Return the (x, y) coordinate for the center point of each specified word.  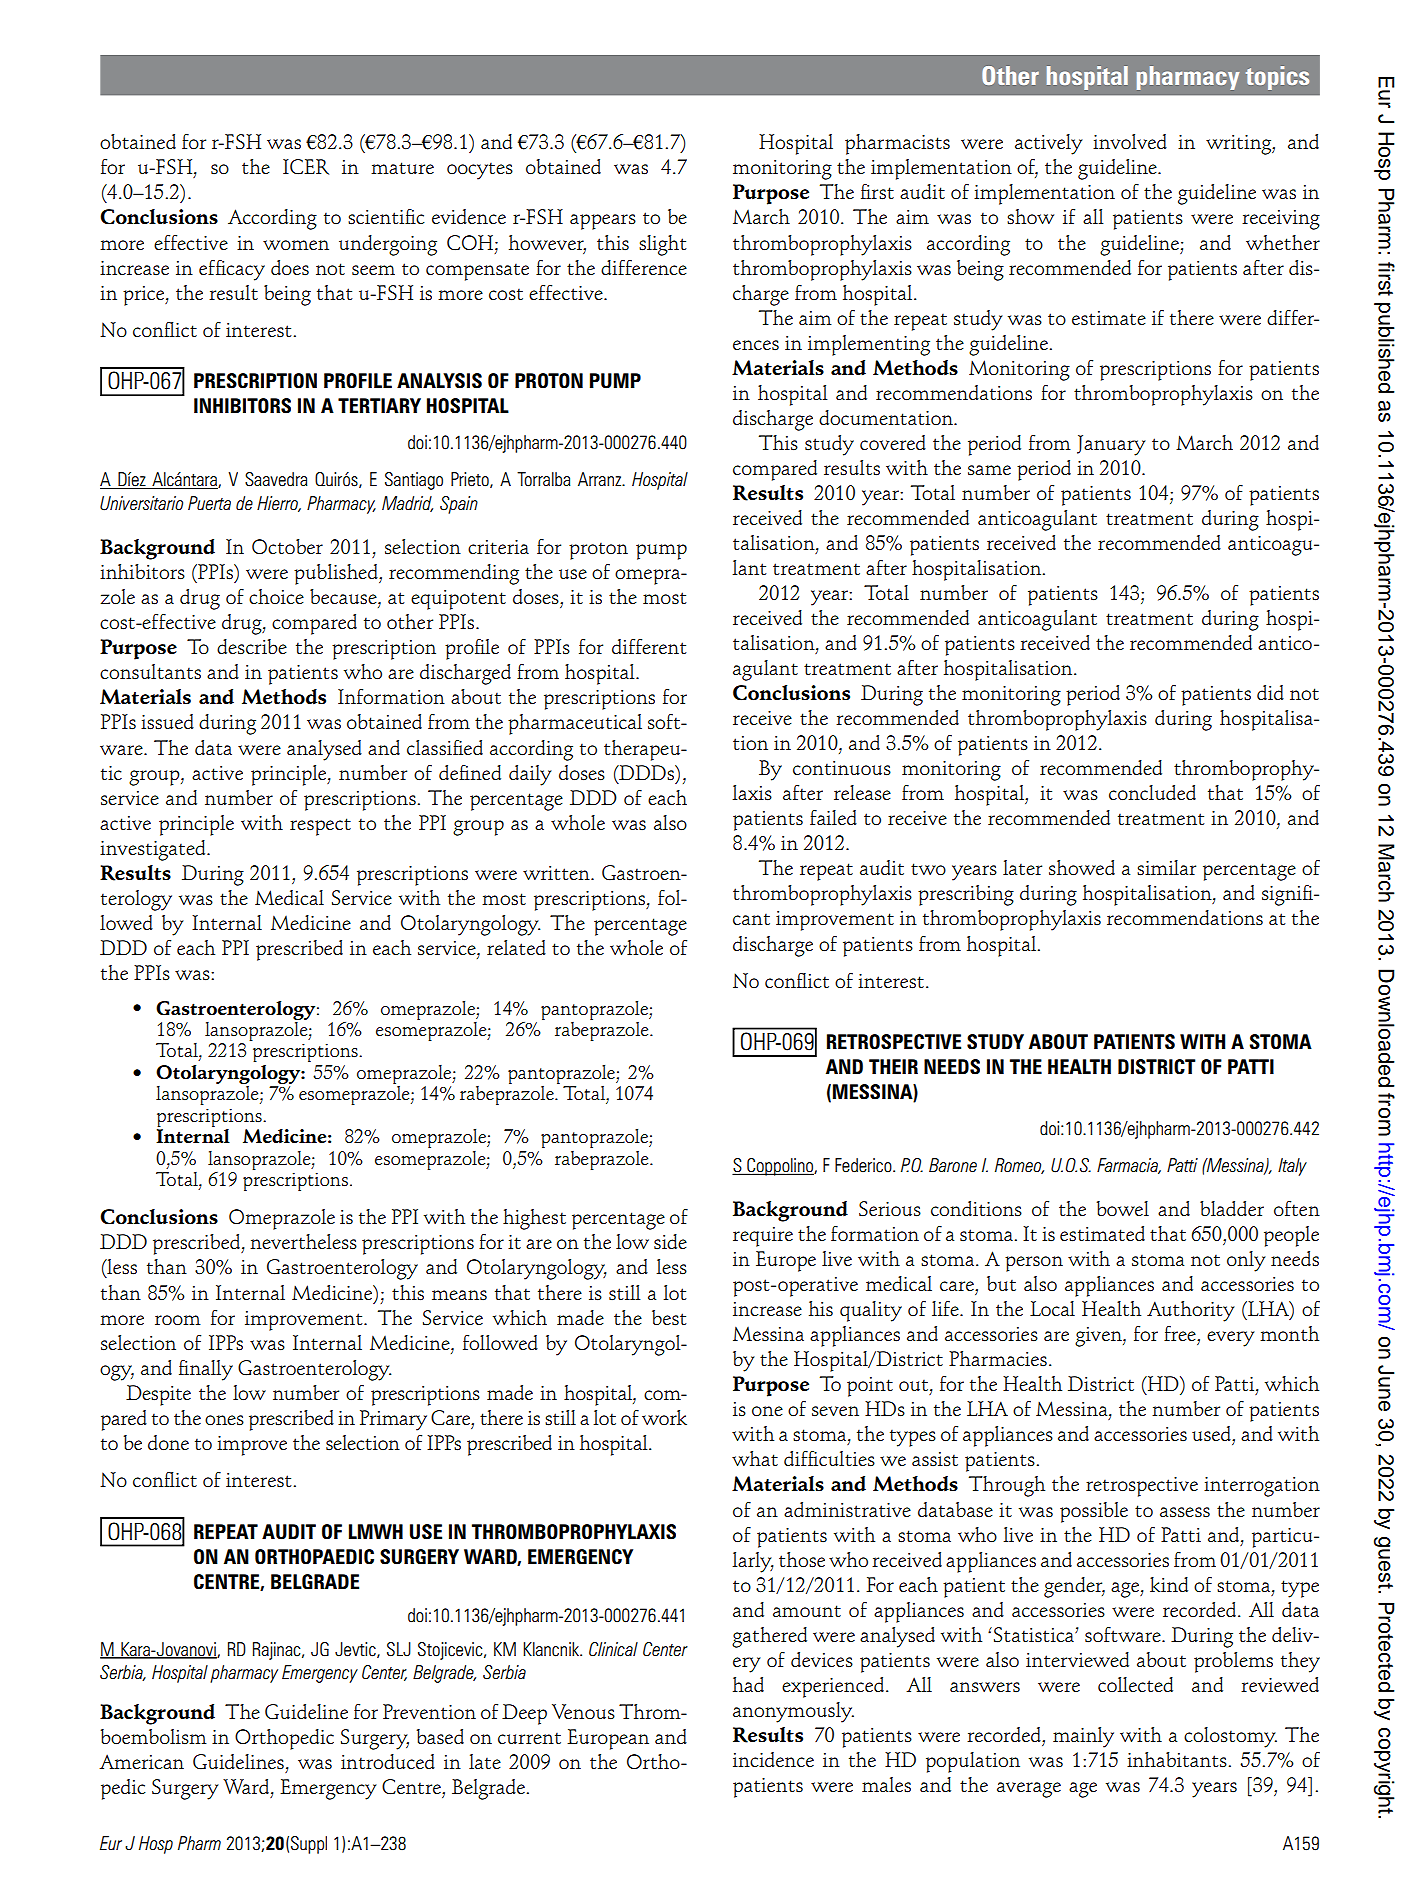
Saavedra (276, 479)
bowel (1123, 1208)
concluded (1152, 793)
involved (1130, 141)
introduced (388, 1762)
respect (320, 827)
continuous (842, 768)
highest (534, 1219)
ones (224, 1420)
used (1212, 1434)
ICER (306, 167)
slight (662, 245)
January (1111, 445)
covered (893, 442)
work (664, 1418)
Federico (864, 1165)
